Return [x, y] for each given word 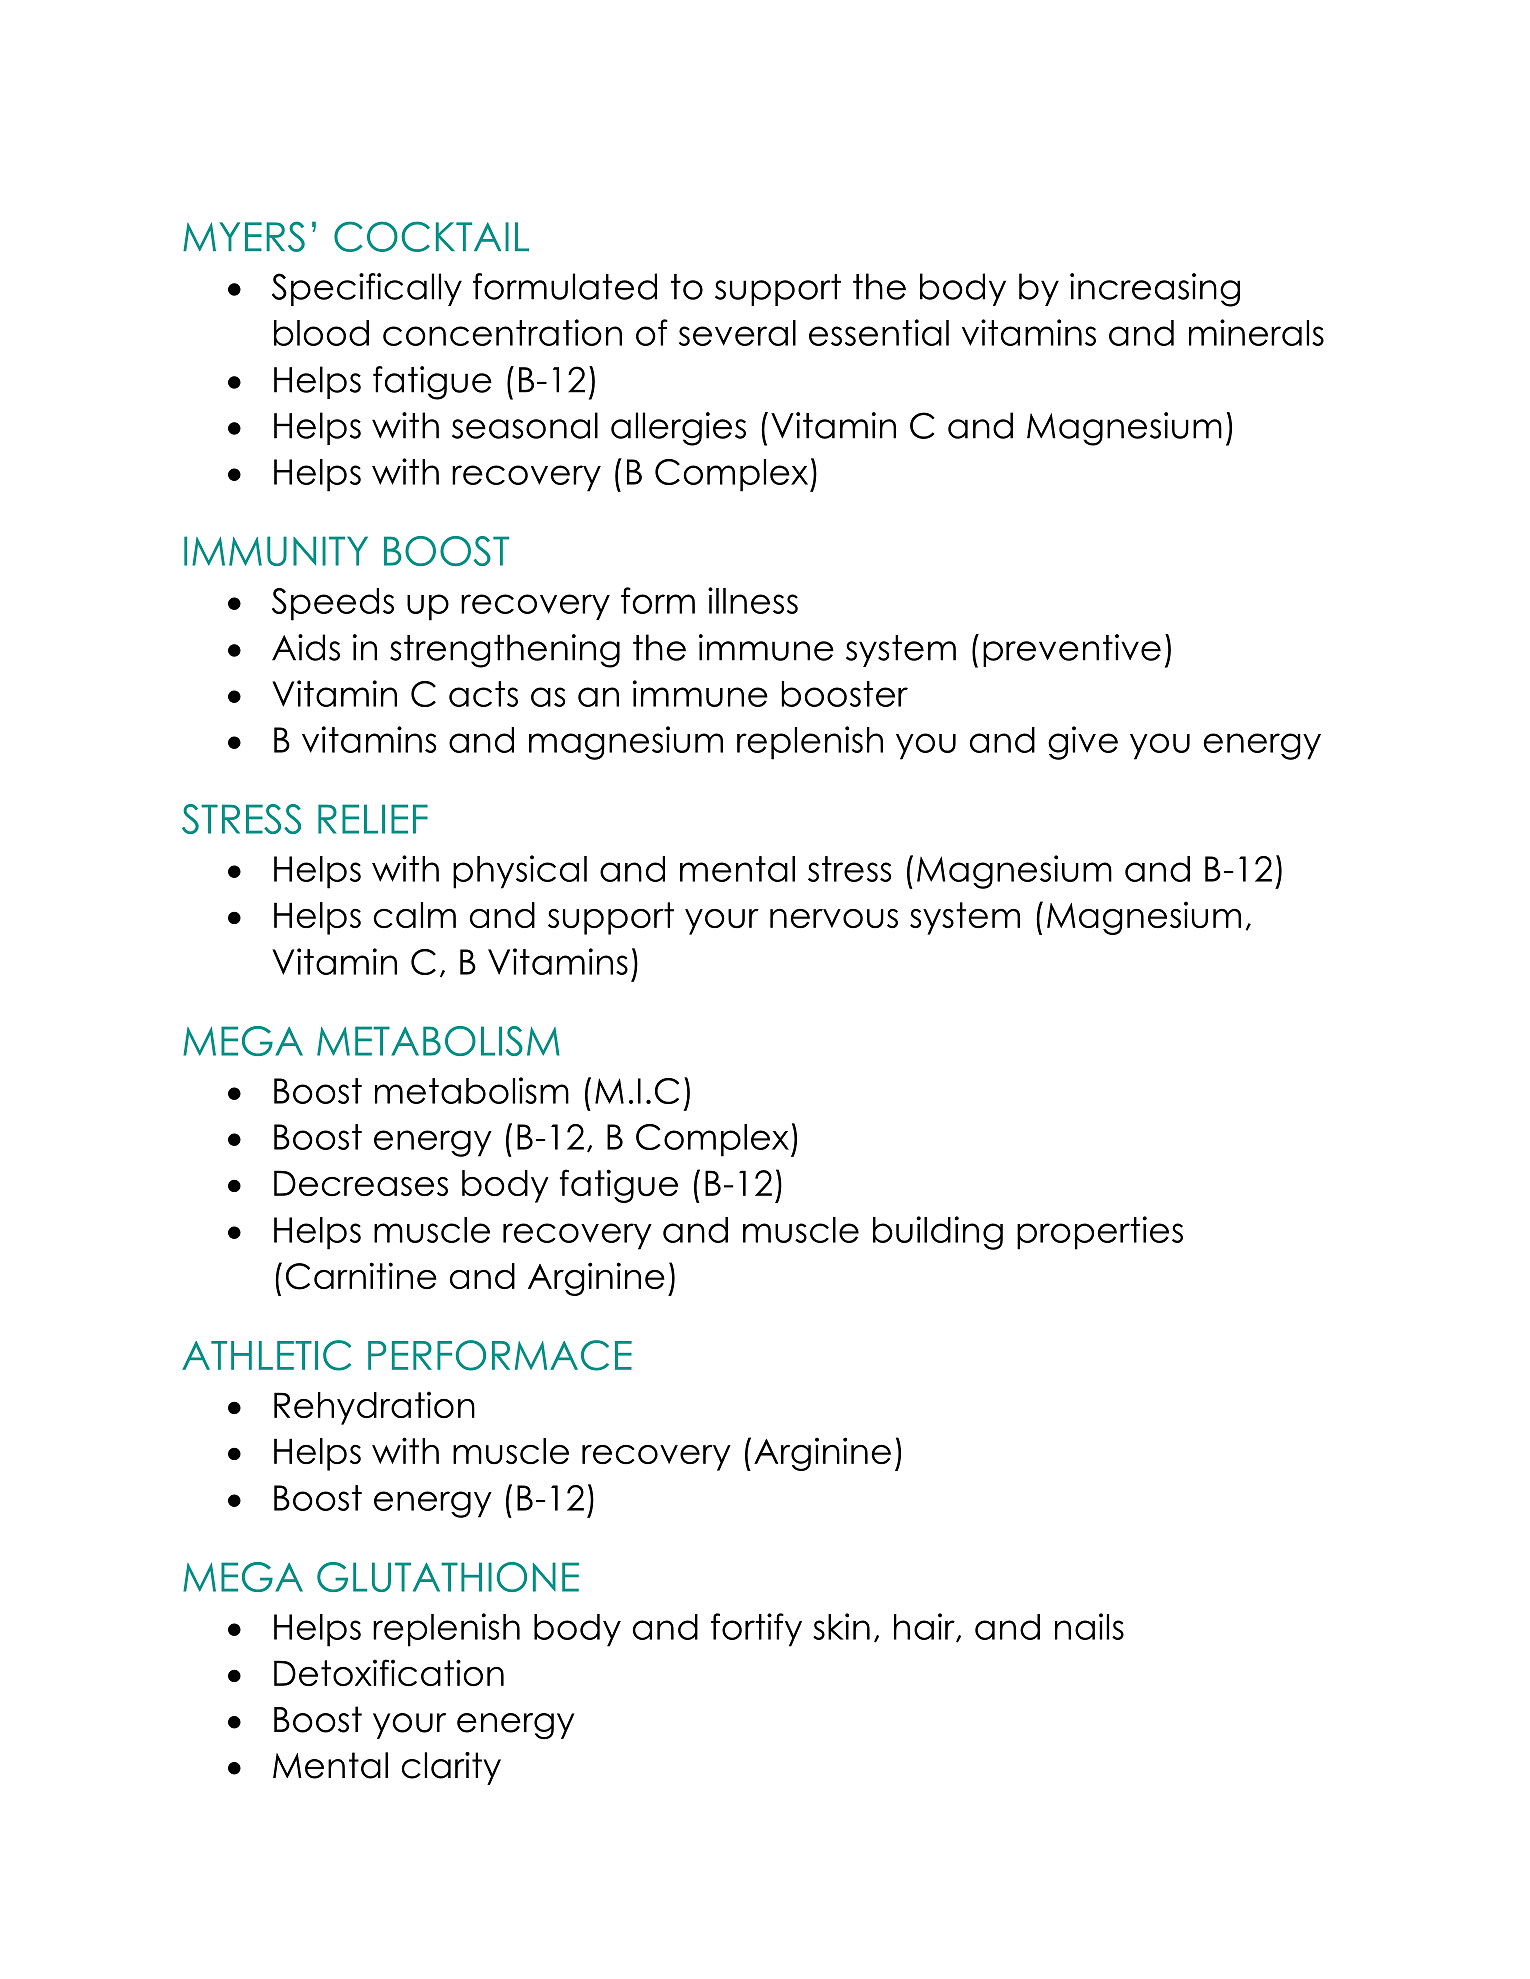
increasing [1155, 290]
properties [1100, 1233]
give [1083, 743]
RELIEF [373, 819]
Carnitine [361, 1276]
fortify [756, 1630]
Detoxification [389, 1673]
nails [1089, 1626]
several [737, 333]
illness [753, 600]
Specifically [367, 289]
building [938, 1233]
